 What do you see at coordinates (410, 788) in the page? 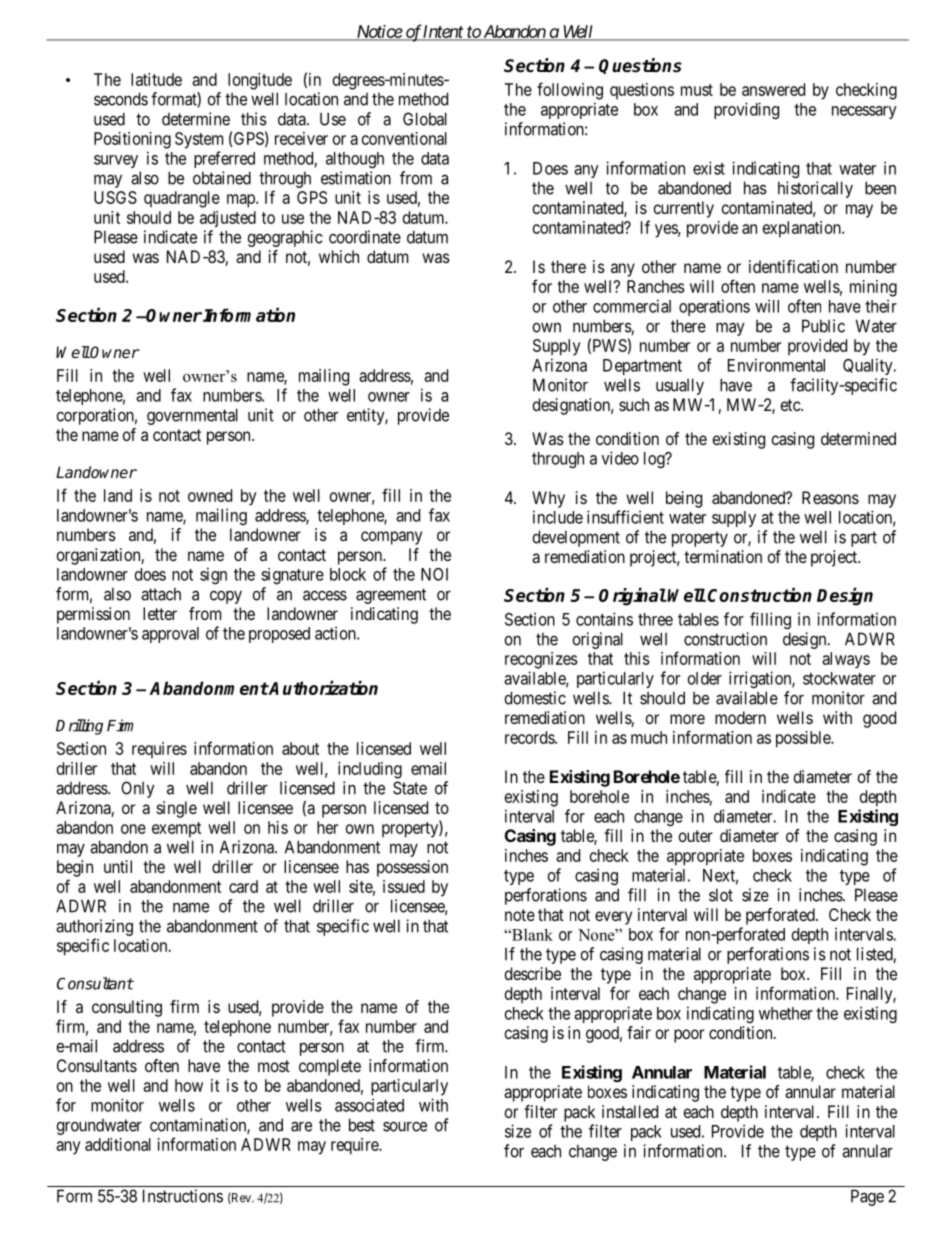
I see `State` at bounding box center [410, 788].
